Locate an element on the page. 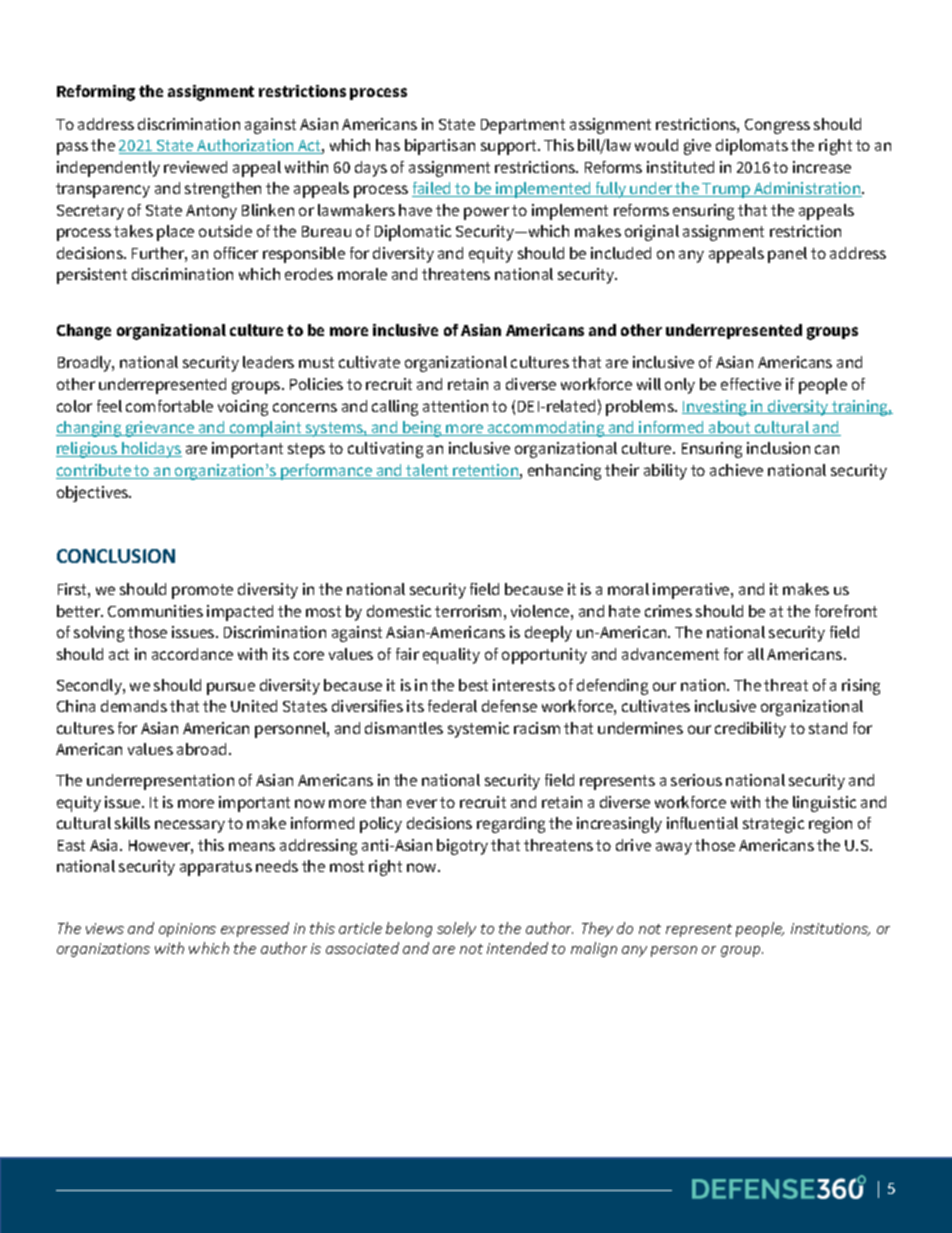 This document has width=952, height=1233. effective is located at coordinates (751, 384).
